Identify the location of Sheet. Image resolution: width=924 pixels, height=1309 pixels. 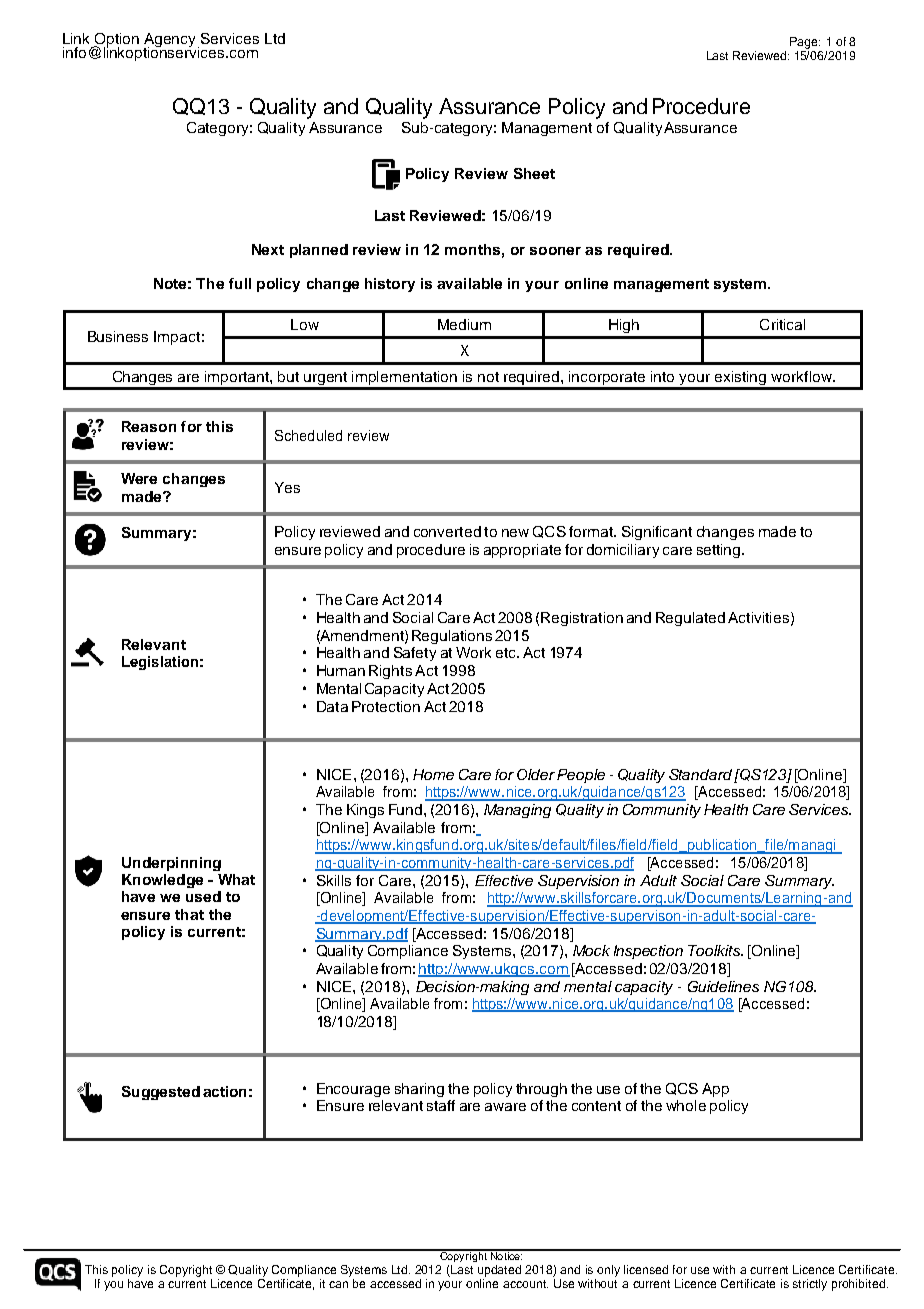
(534, 173).
